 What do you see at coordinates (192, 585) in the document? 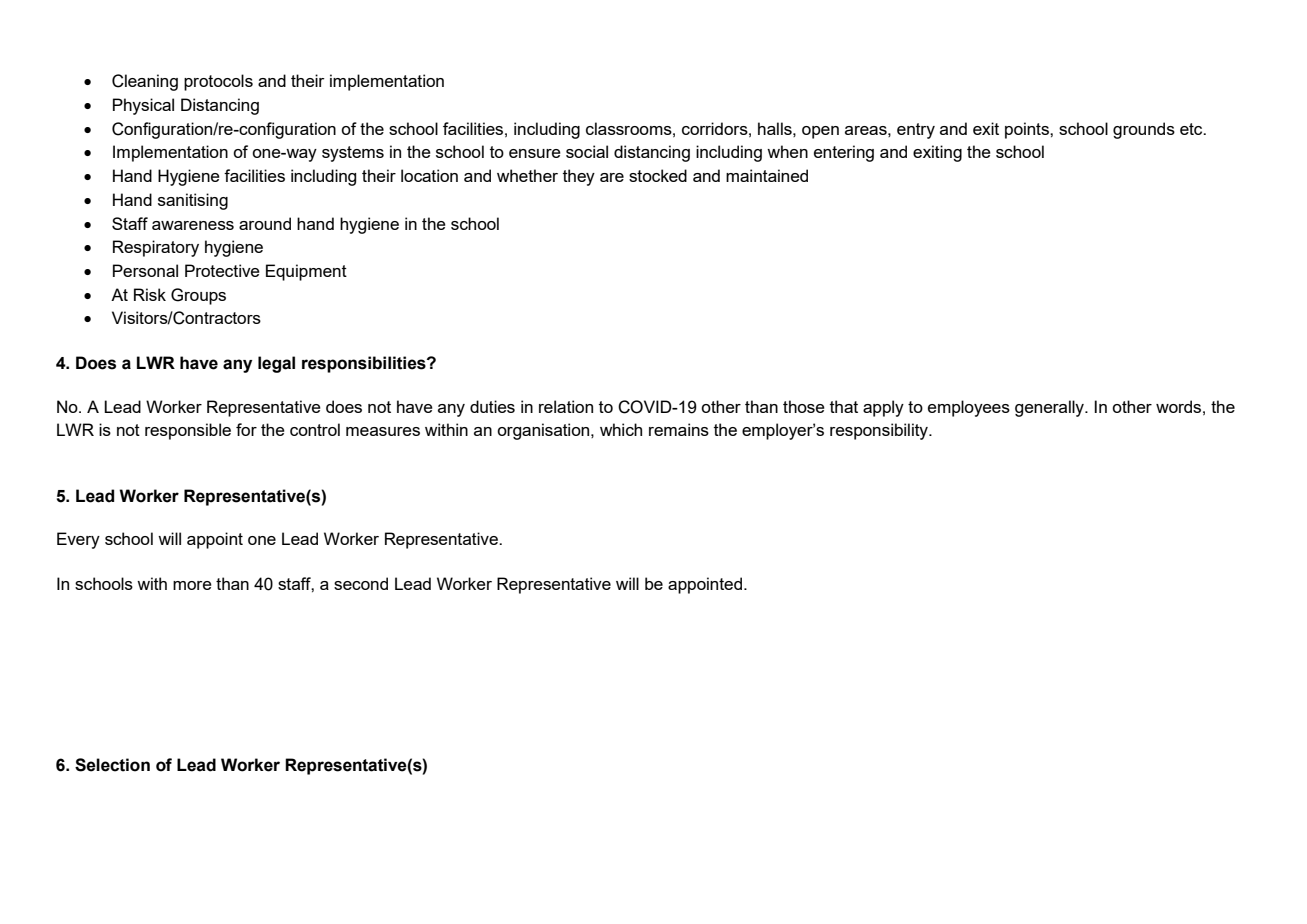
I see `more` at bounding box center [192, 585].
